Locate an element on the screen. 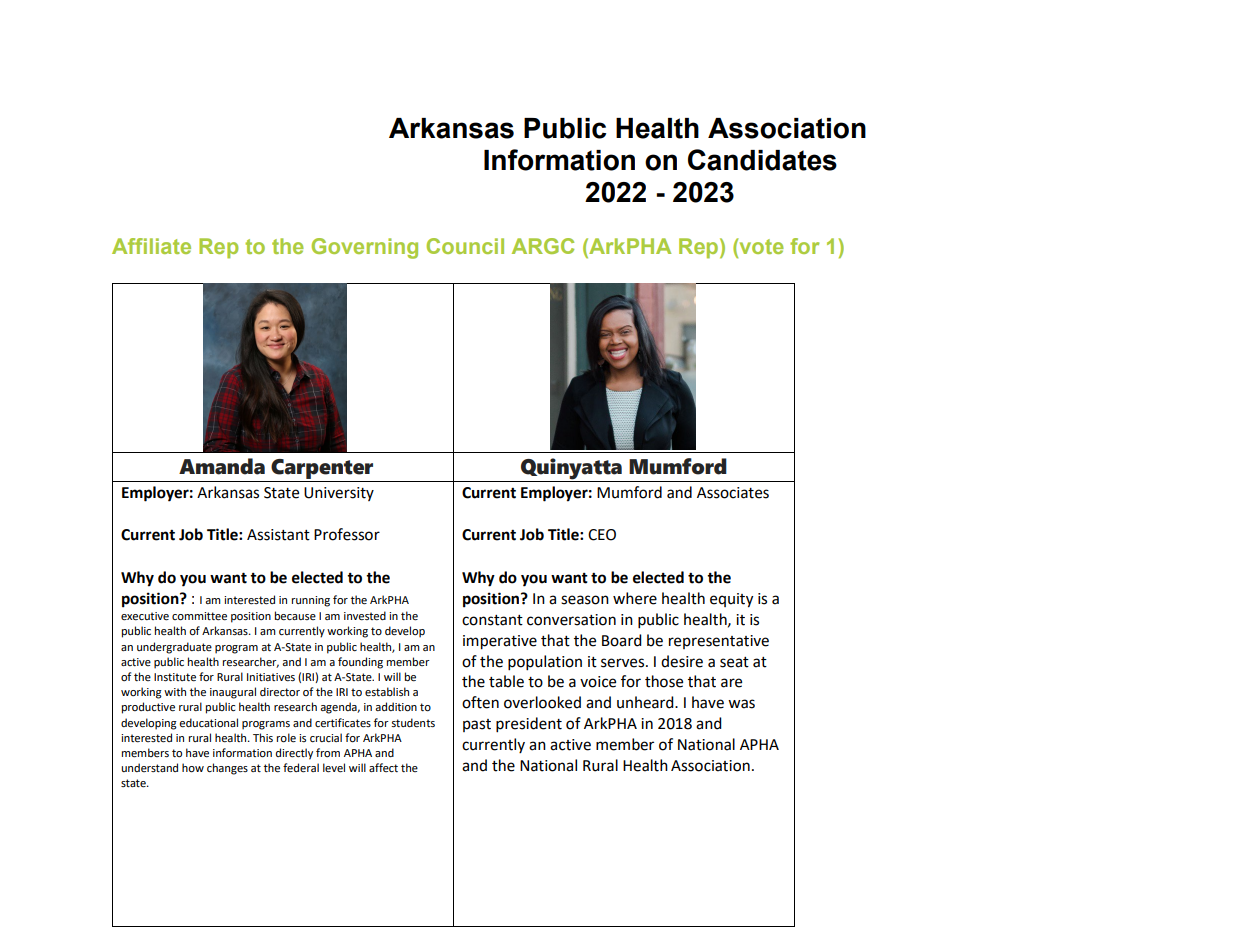 The height and width of the screenshot is (952, 1233). University is located at coordinates (339, 494).
